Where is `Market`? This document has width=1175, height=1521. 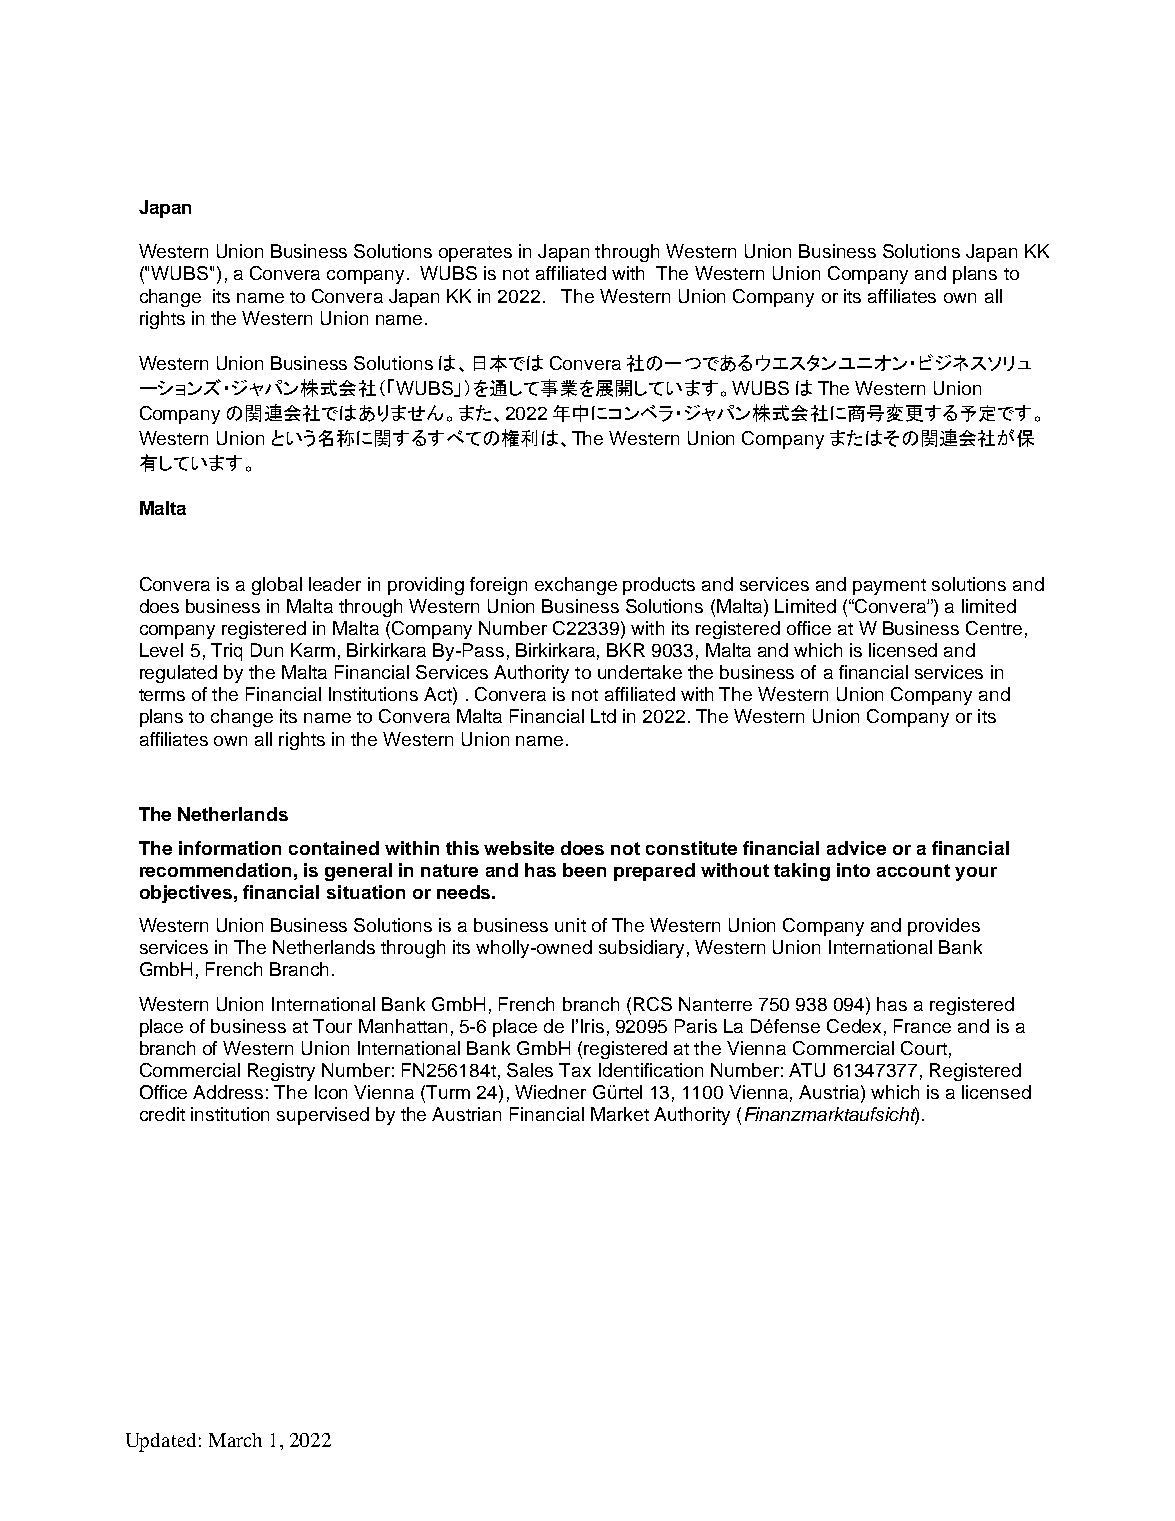
Market is located at coordinates (620, 1114).
